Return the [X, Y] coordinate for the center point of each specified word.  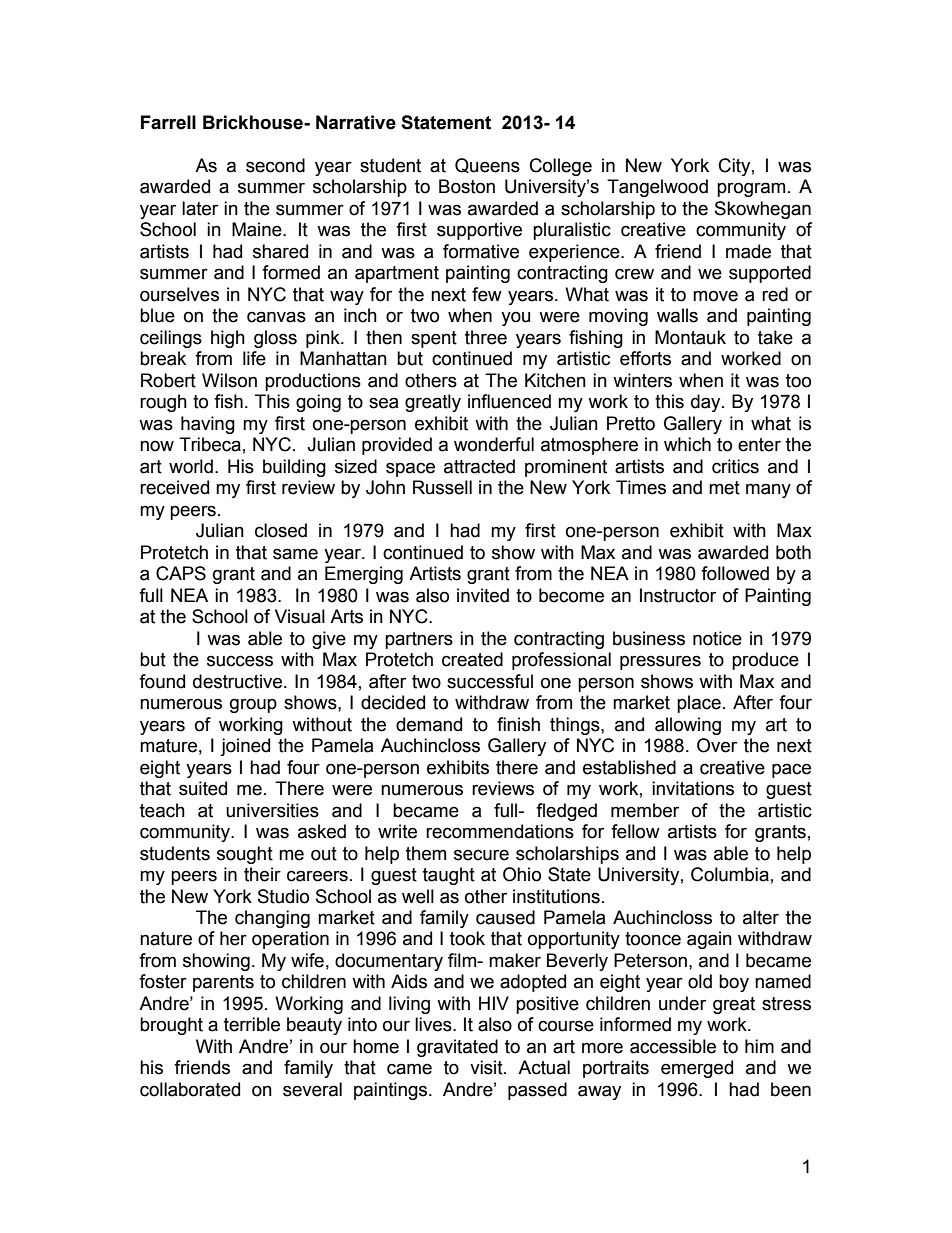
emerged [697, 1069]
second [275, 165]
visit [487, 1067]
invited [483, 595]
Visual [300, 616]
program [751, 189]
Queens [487, 165]
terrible [252, 1024]
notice [717, 638]
